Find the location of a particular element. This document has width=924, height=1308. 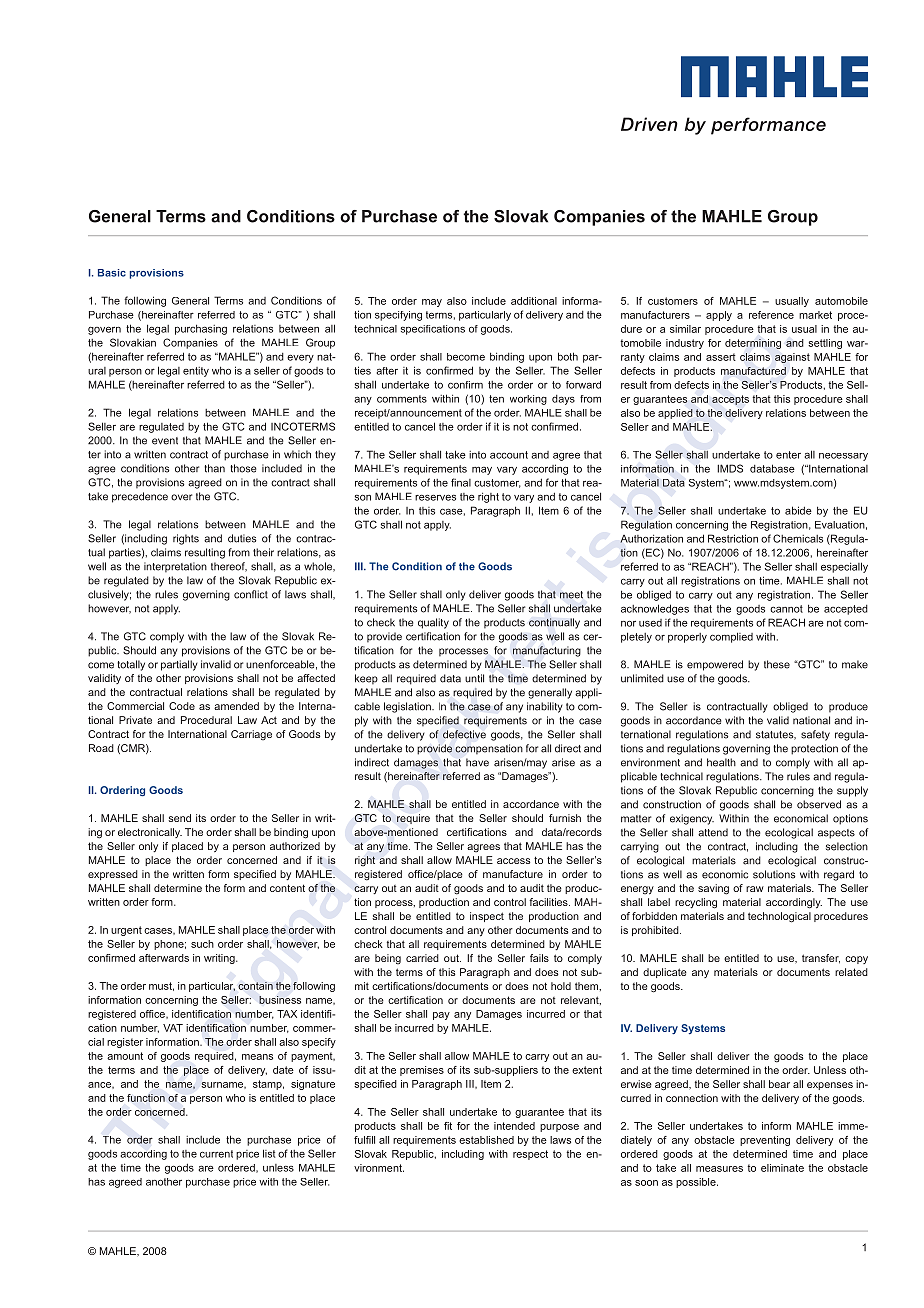

current is located at coordinates (216, 1154).
